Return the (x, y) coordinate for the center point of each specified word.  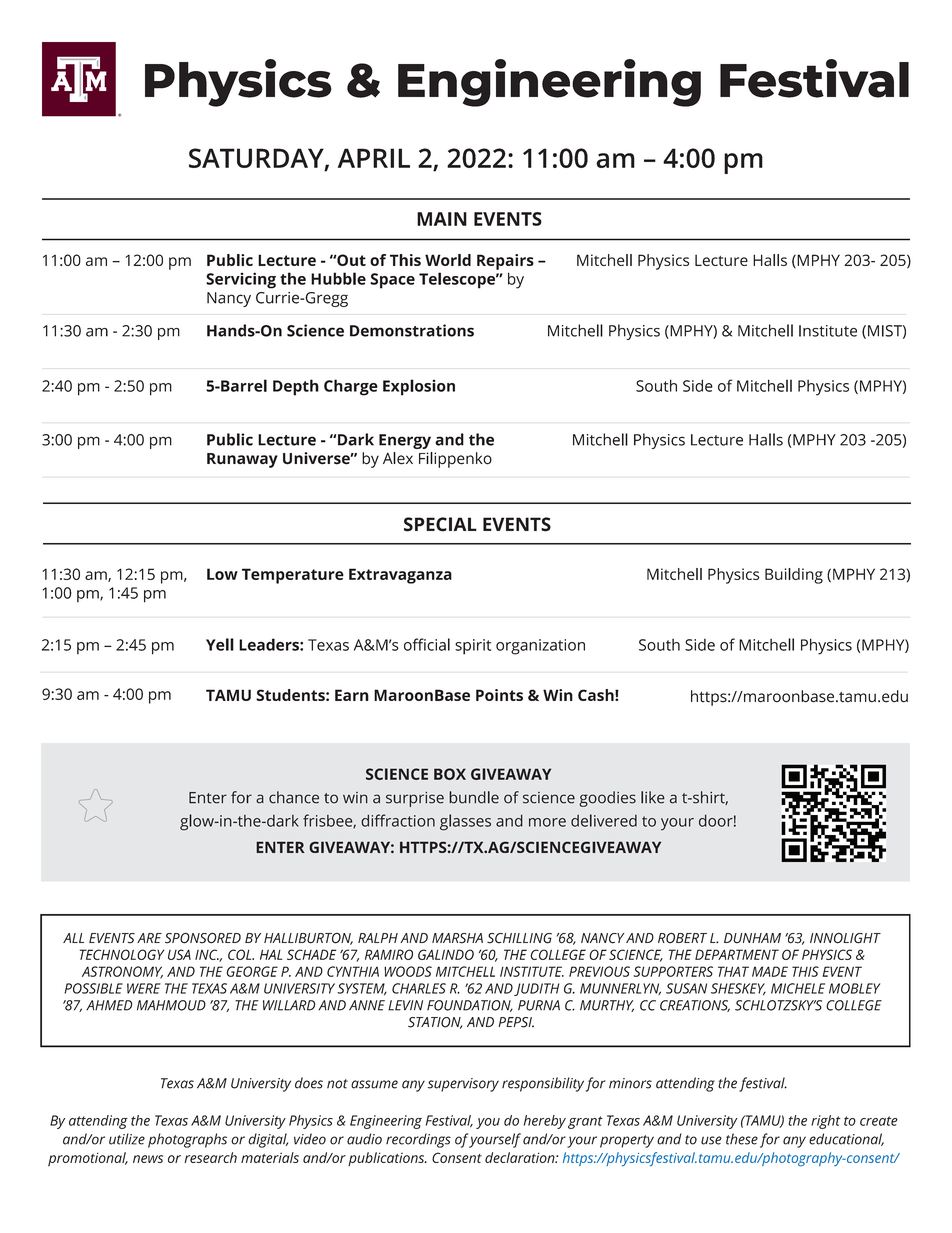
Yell (220, 644)
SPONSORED (203, 938)
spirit (473, 647)
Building (794, 576)
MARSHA (457, 938)
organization (540, 647)
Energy (405, 441)
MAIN (442, 219)
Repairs (505, 262)
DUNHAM (752, 938)
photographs (187, 1140)
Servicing (241, 280)
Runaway (242, 460)
